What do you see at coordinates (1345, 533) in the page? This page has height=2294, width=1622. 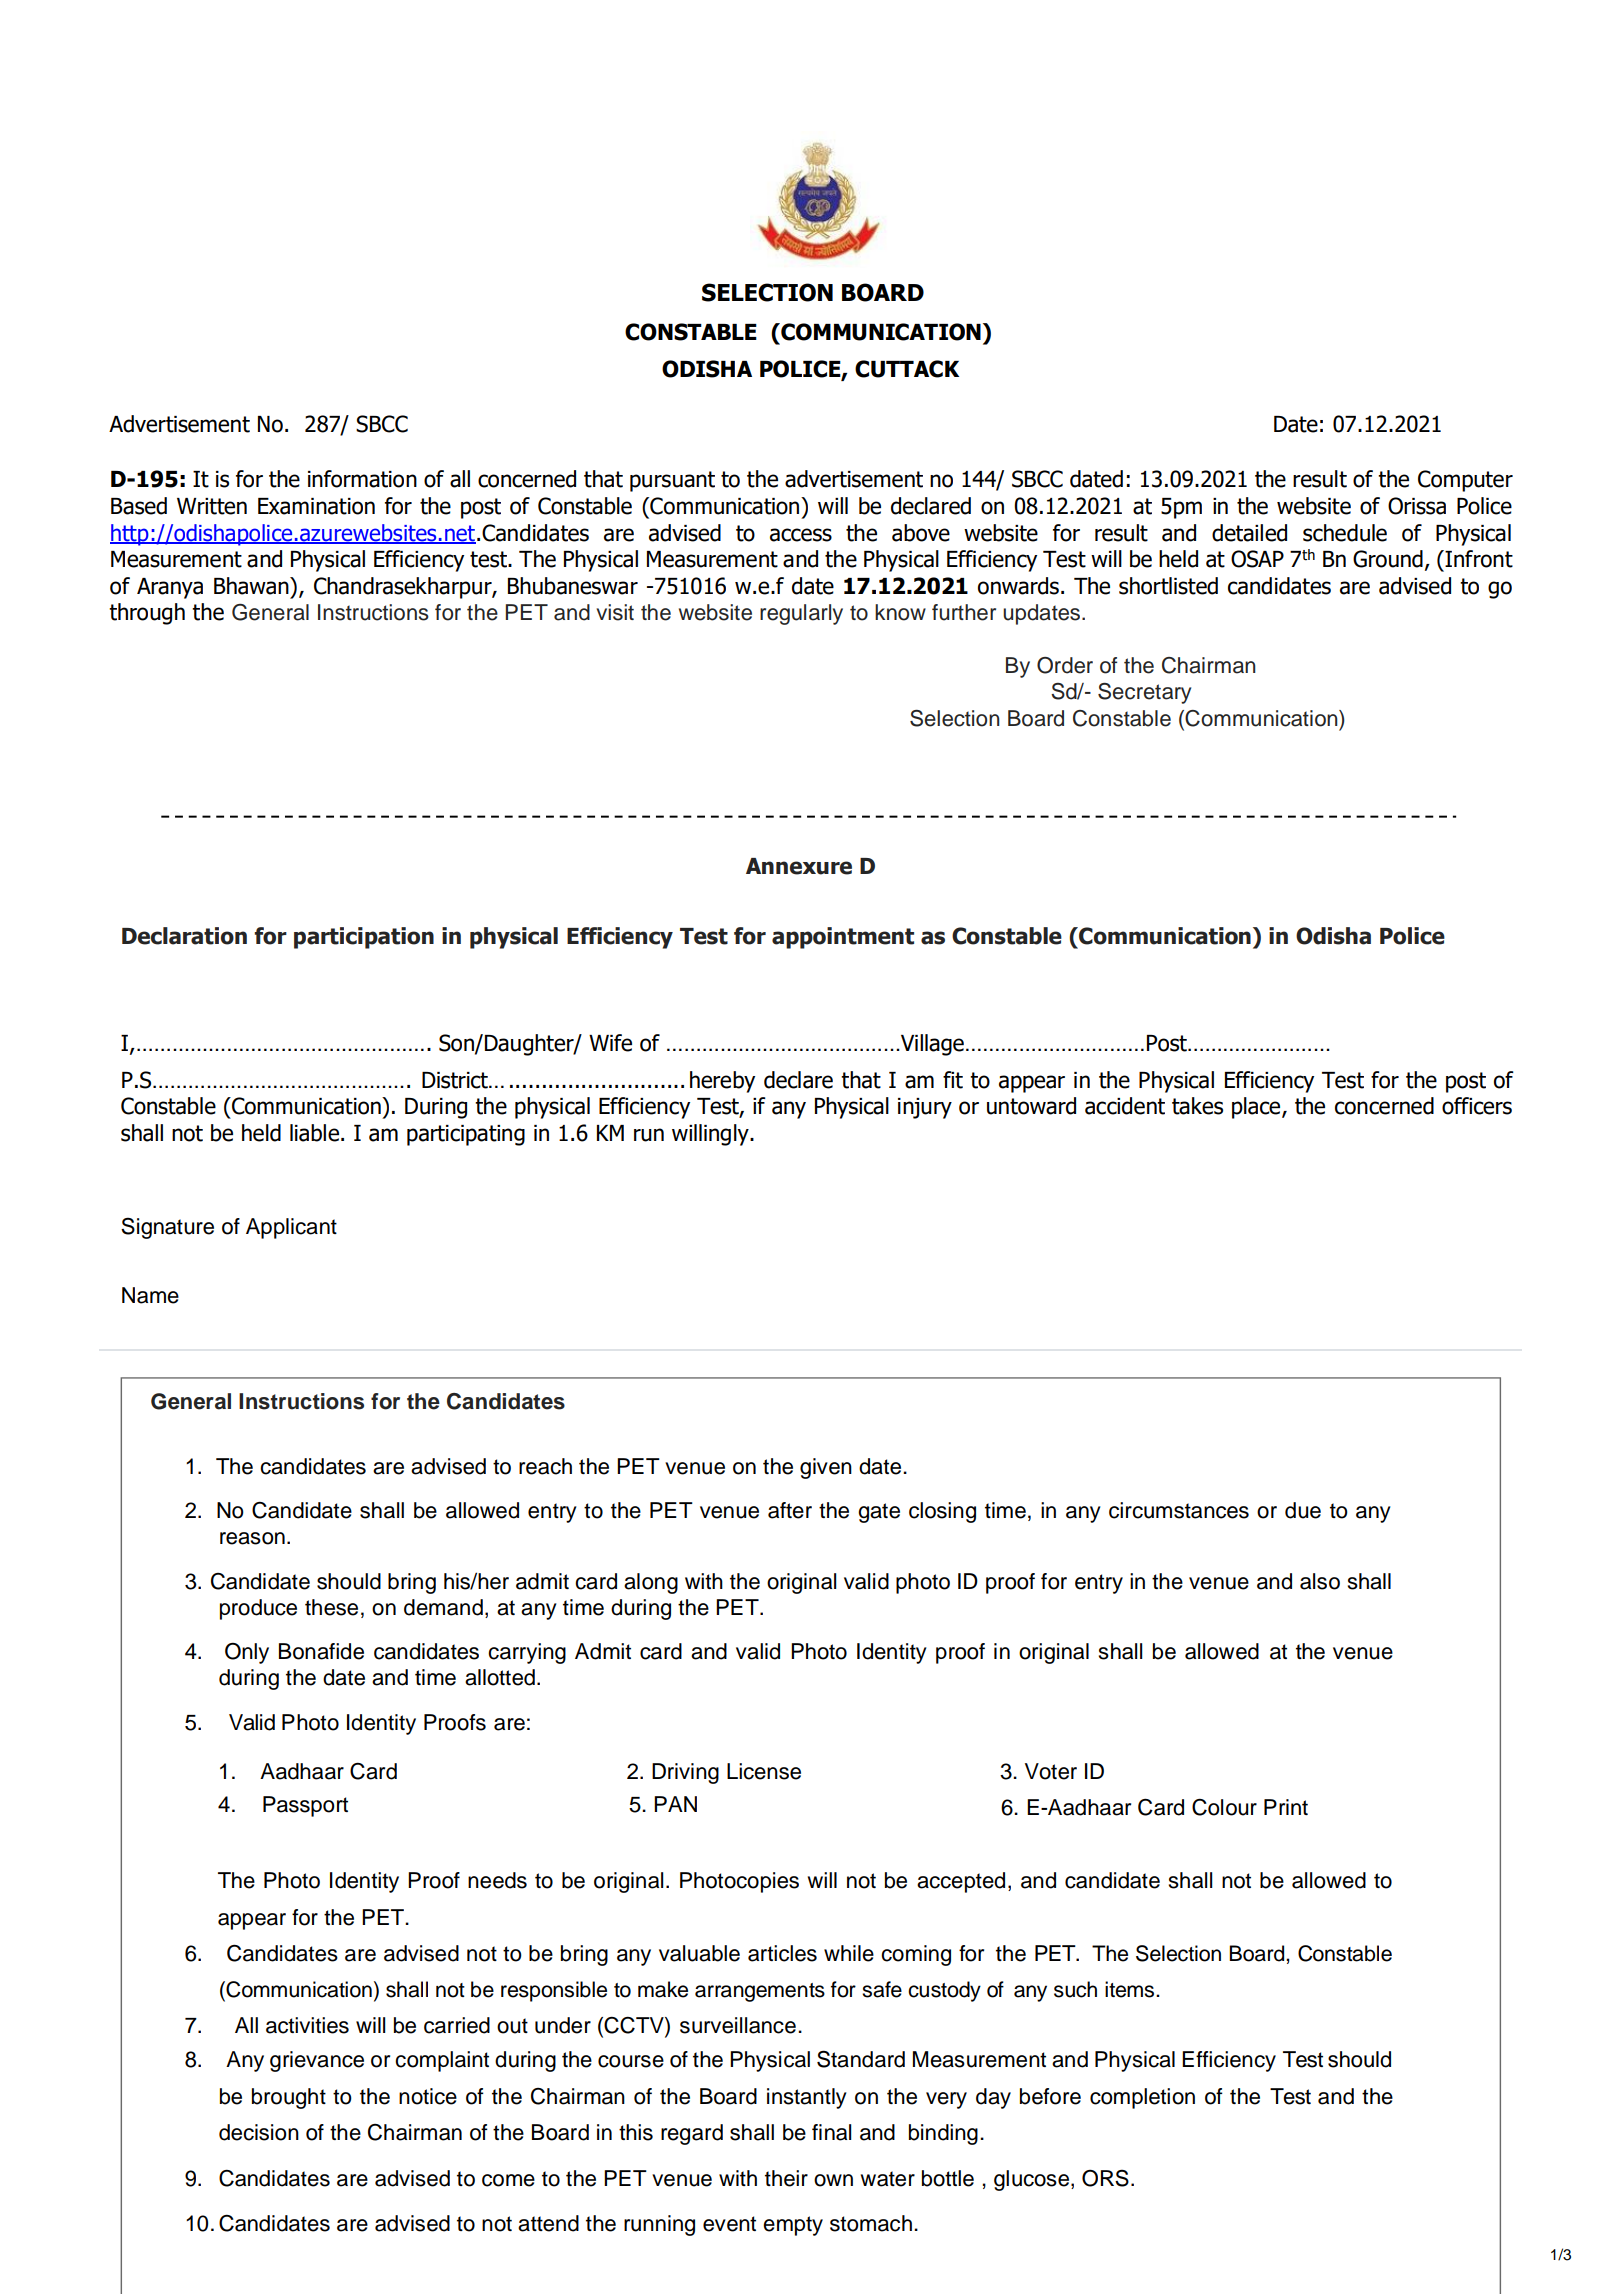 I see `schedule` at bounding box center [1345, 533].
